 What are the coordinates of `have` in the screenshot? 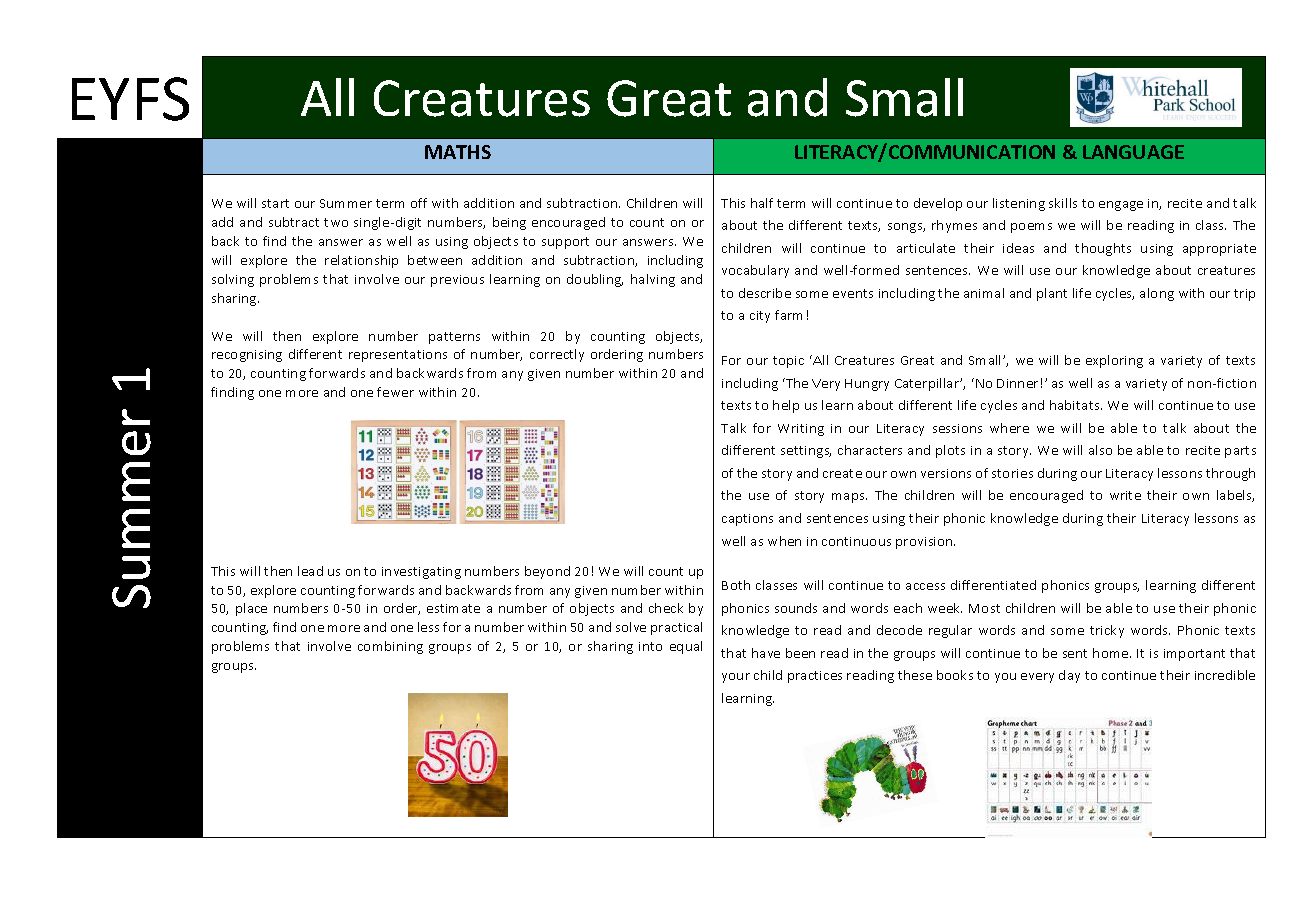 It's located at (766, 653).
